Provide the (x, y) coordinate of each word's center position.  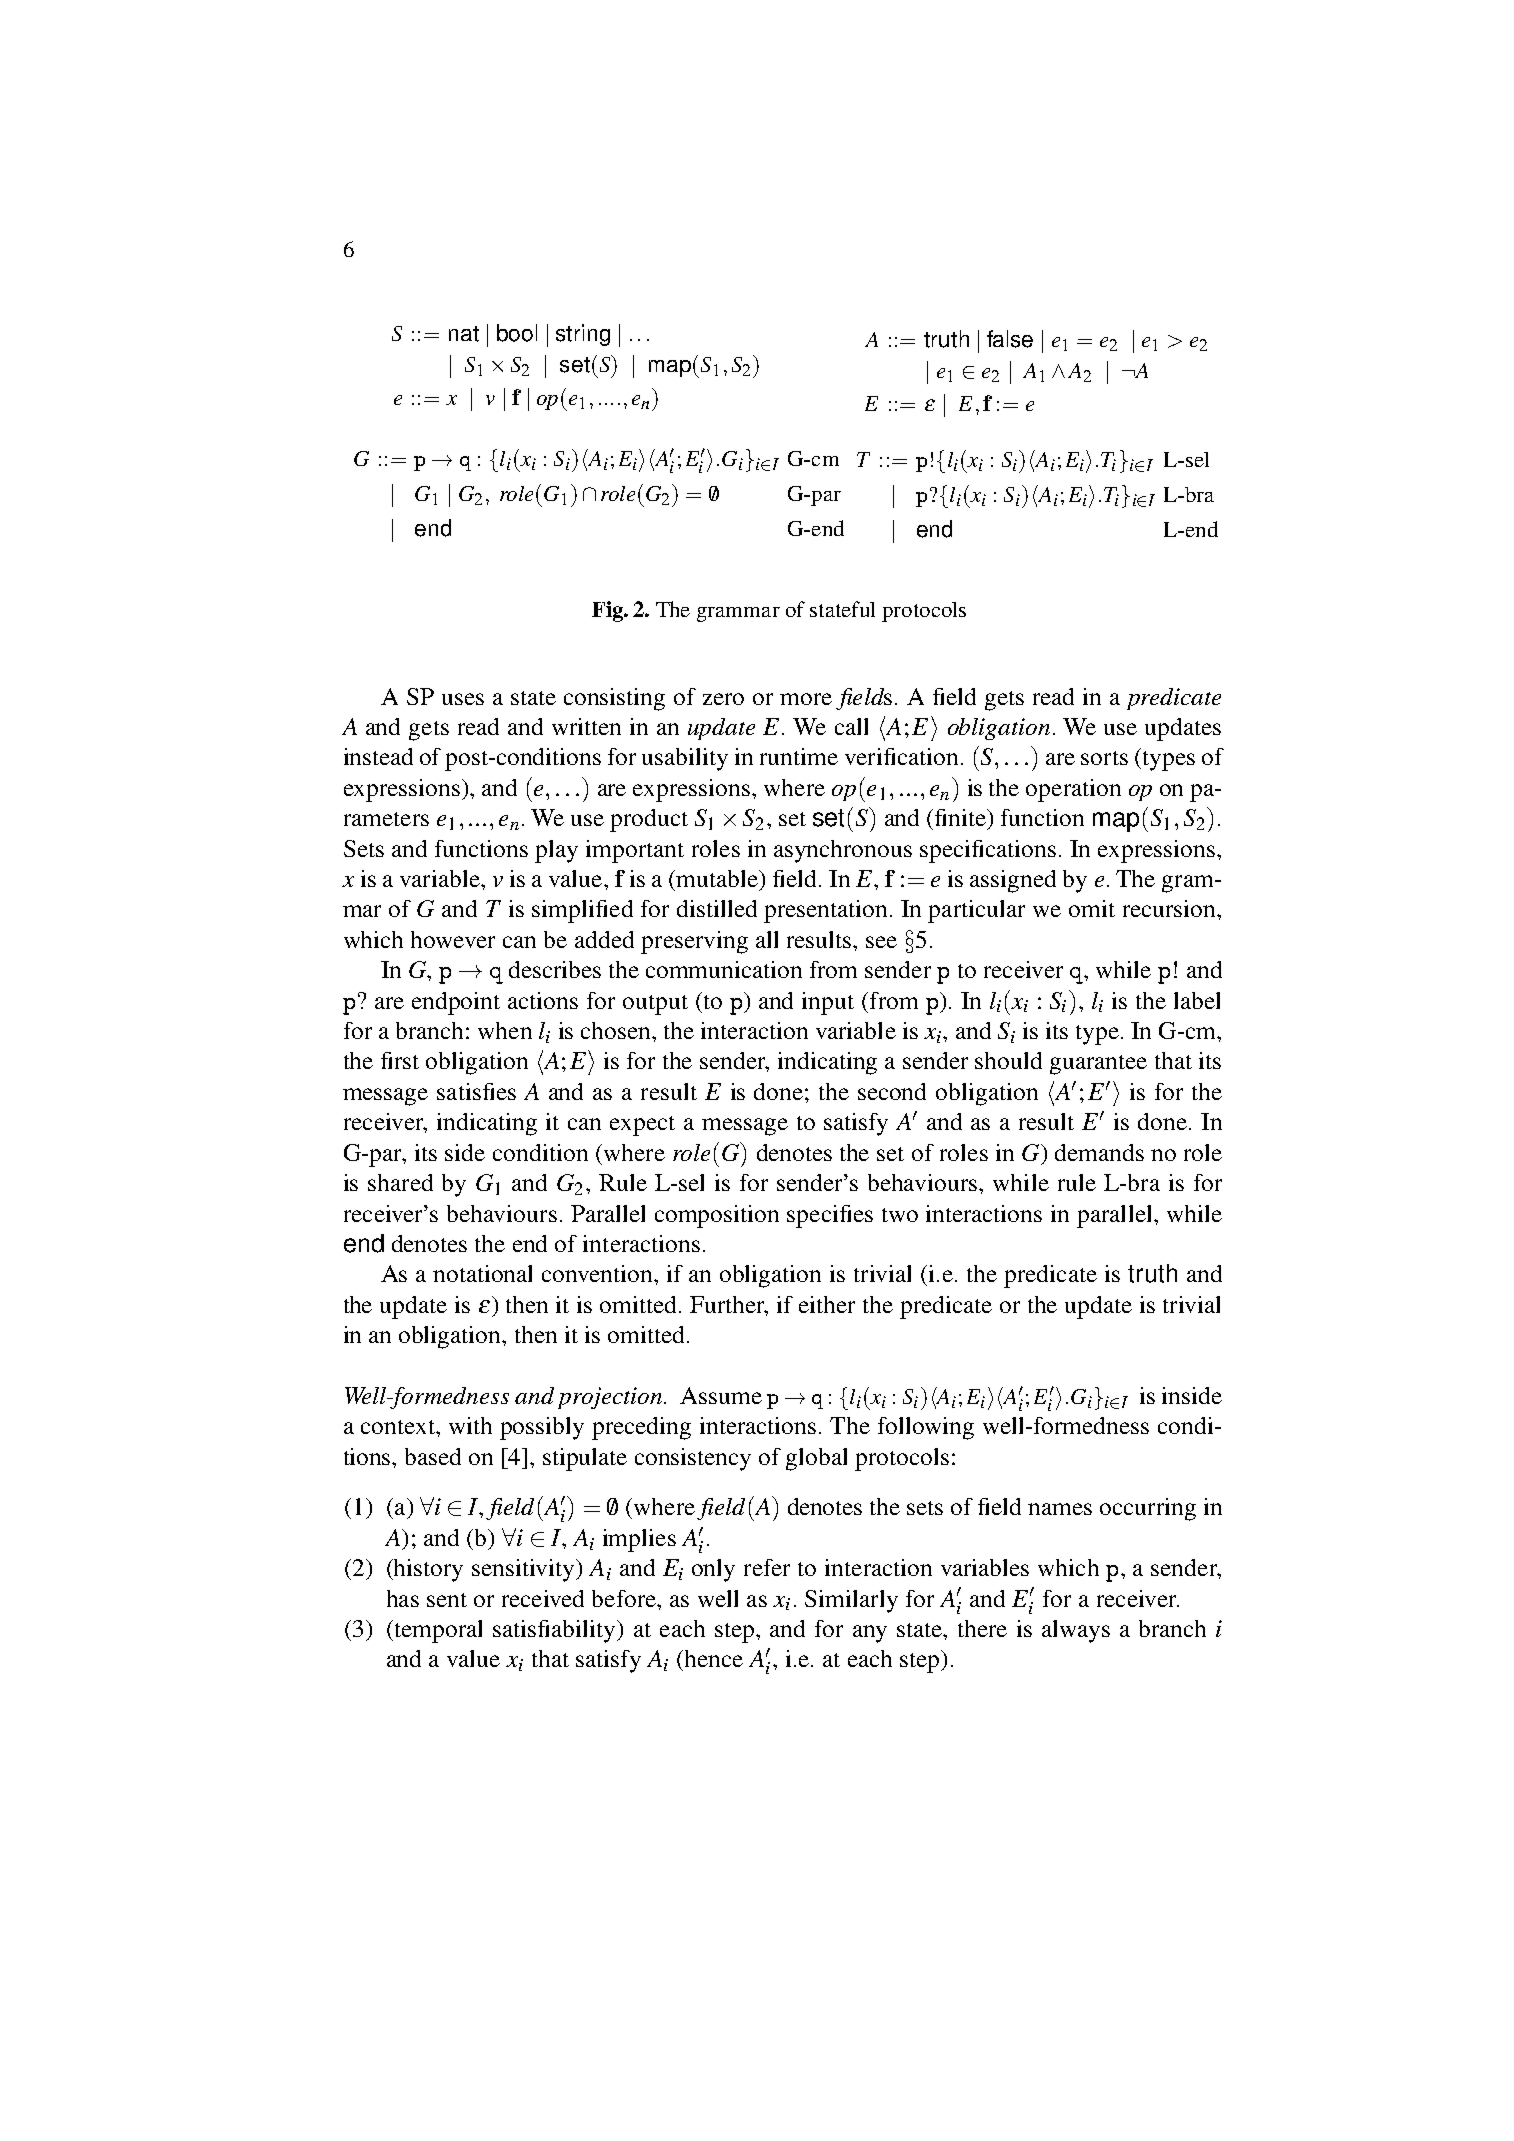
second (892, 1091)
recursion (1170, 908)
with (470, 1425)
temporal (437, 1631)
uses (463, 699)
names (1060, 1509)
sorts (1104, 758)
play (556, 851)
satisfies (476, 1091)
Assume (721, 1395)
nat (464, 334)
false (1010, 339)
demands (1099, 1152)
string (583, 335)
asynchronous (843, 851)
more (806, 699)
